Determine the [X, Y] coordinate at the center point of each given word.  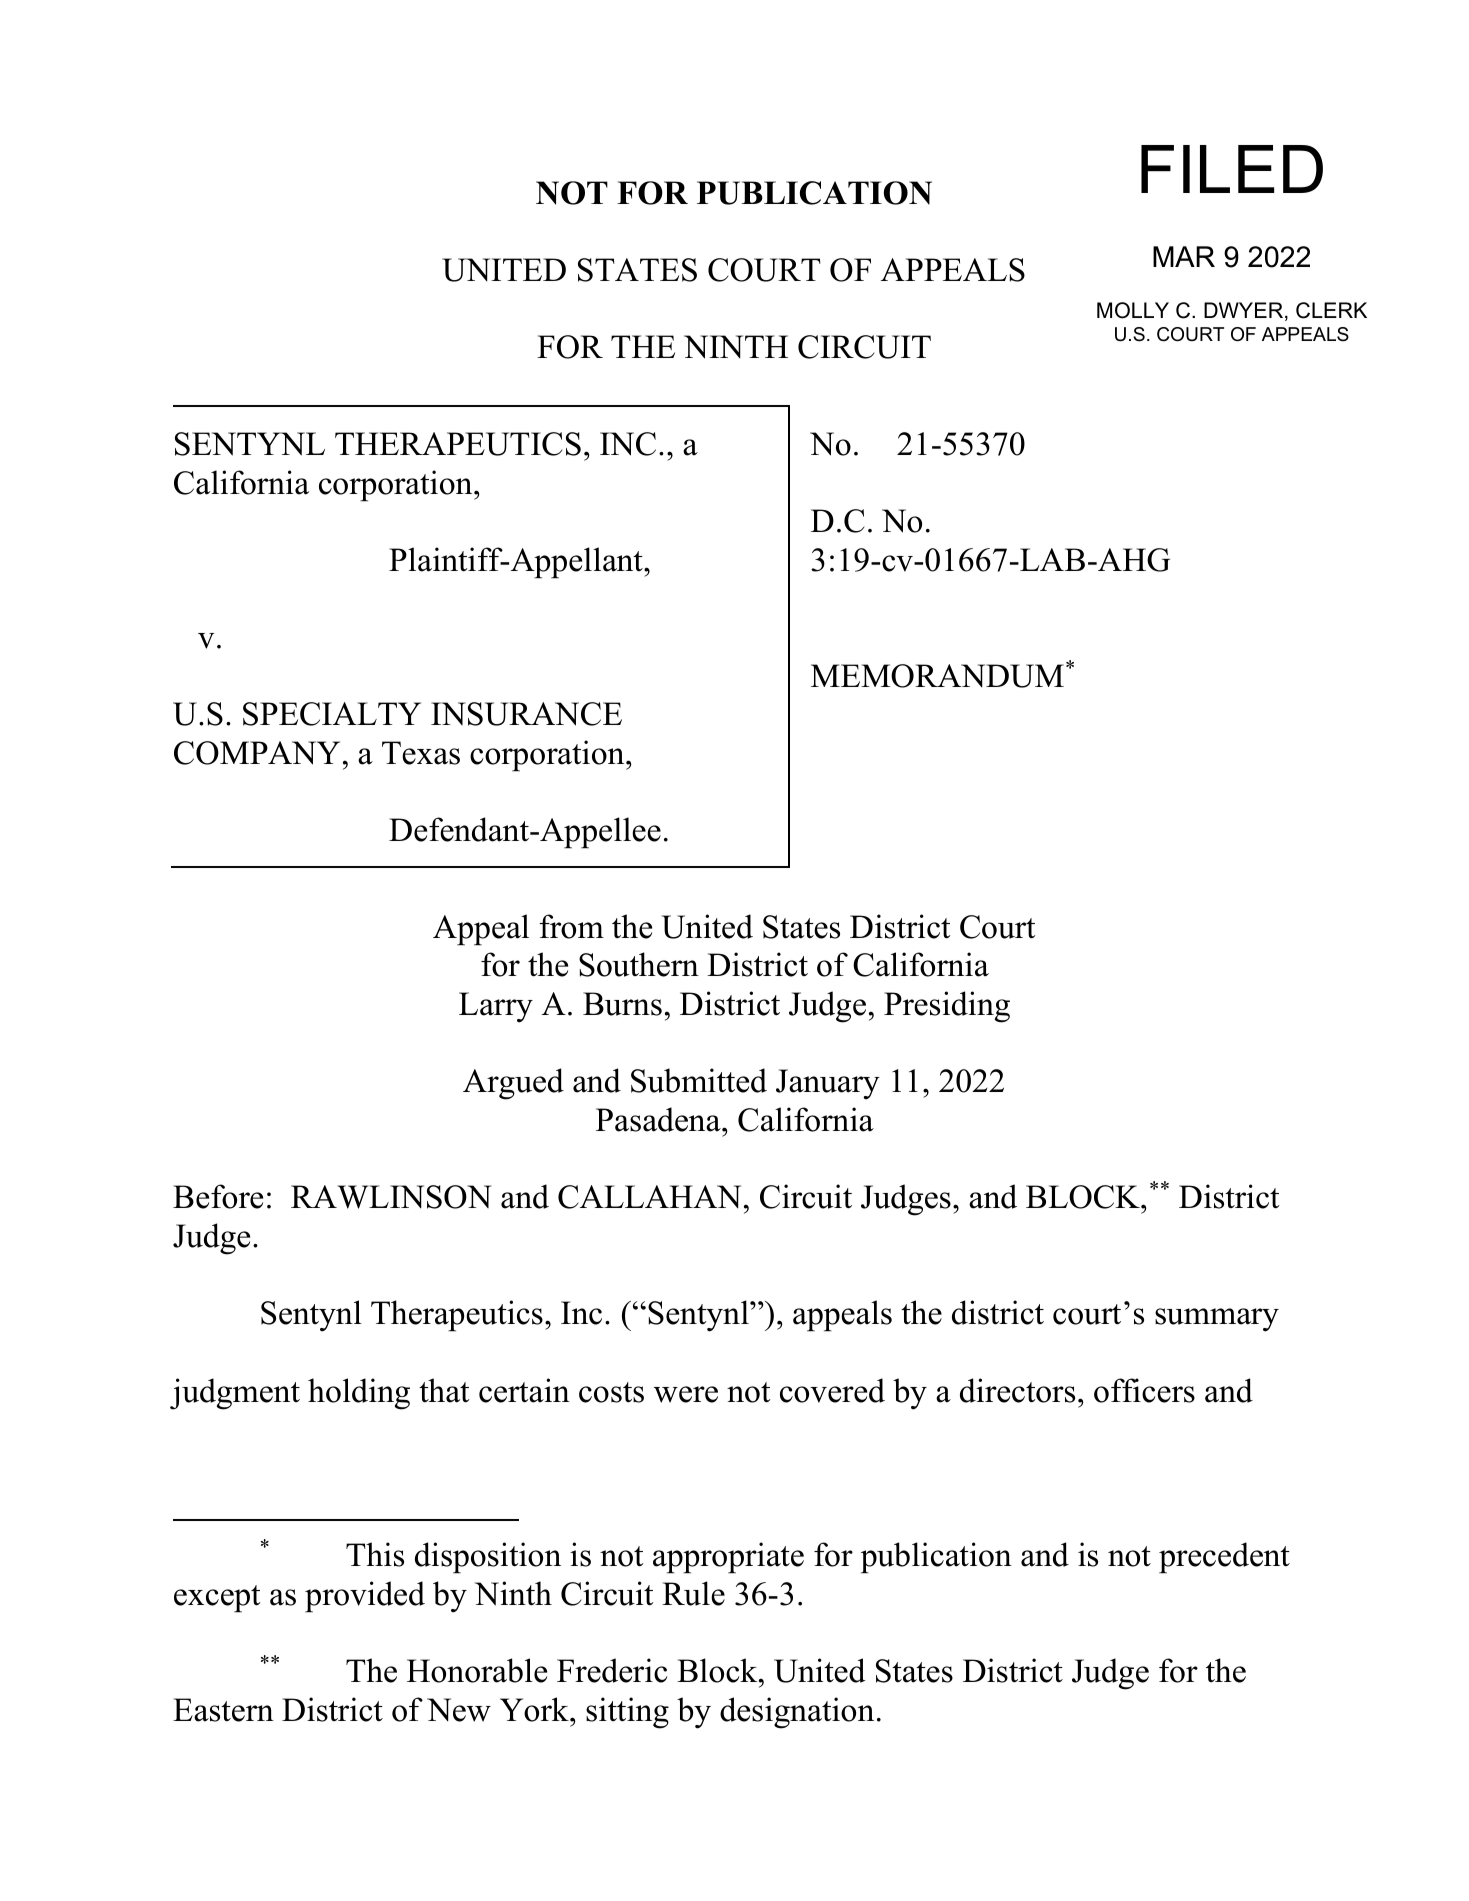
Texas [421, 753]
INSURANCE [526, 714]
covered [832, 1390]
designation [797, 1713]
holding [359, 1394]
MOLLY [1133, 310]
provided [365, 1597]
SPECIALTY [332, 714]
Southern [639, 964]
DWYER [1245, 311]
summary [1217, 1320]
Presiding [947, 1007]
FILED [1232, 169]
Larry [496, 1007]
